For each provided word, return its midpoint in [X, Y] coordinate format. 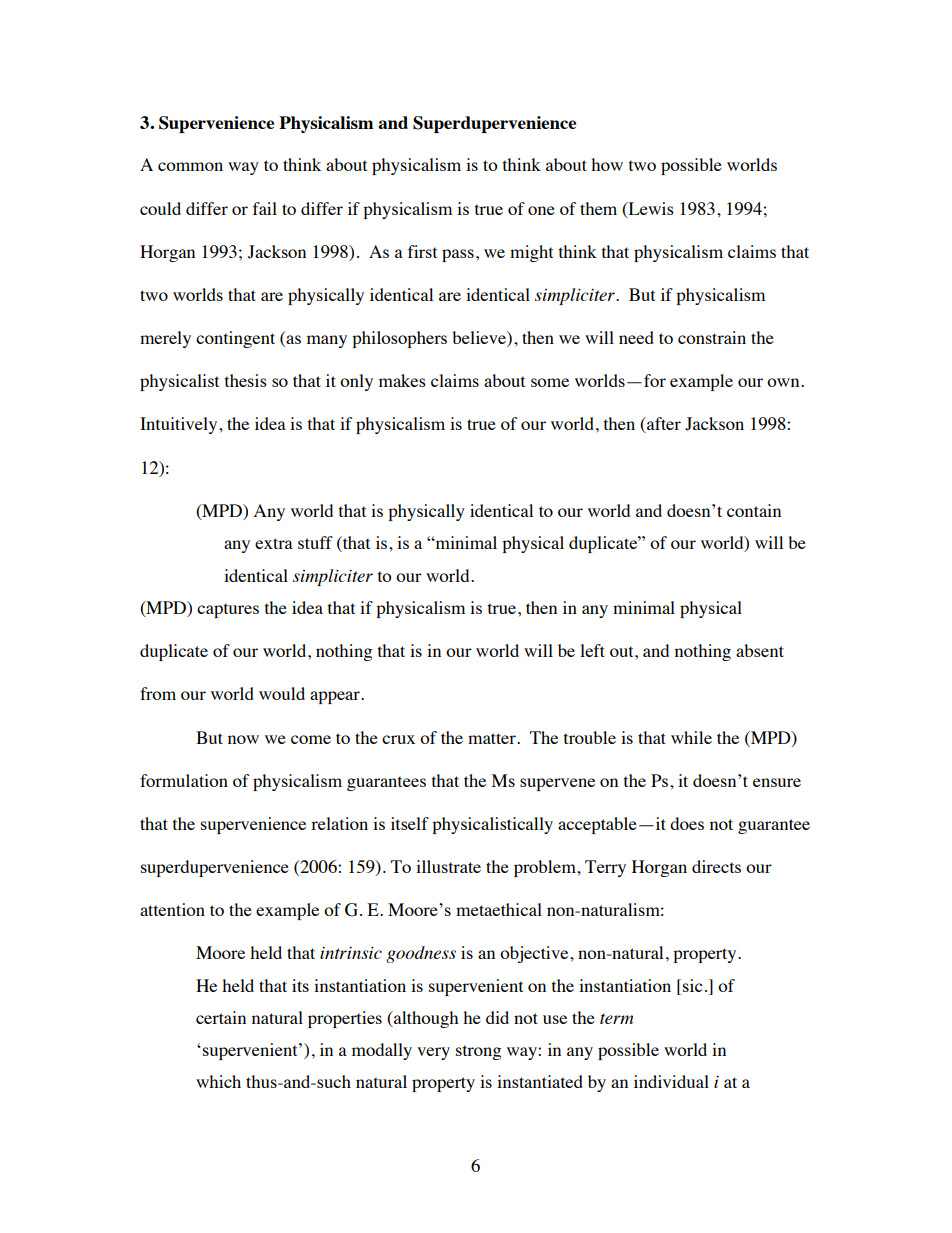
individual [671, 1081]
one [541, 210]
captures [228, 610]
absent [760, 650]
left [592, 650]
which [218, 1081]
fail [265, 208]
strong [478, 1052]
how [607, 164]
